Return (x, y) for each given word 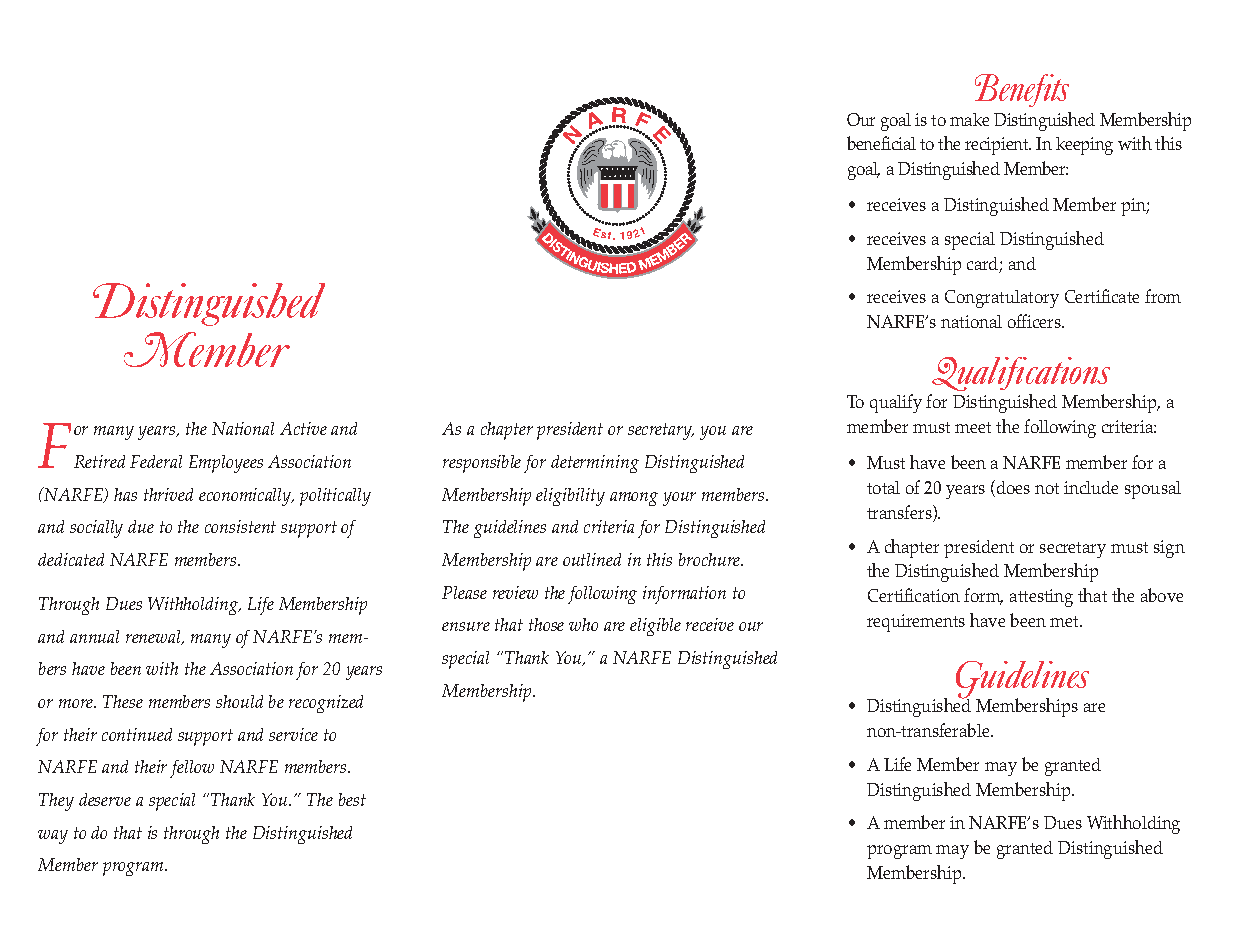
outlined (592, 559)
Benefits (1022, 90)
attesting (1041, 598)
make (969, 119)
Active (303, 428)
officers (1035, 321)
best (352, 799)
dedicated (71, 559)
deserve (105, 799)
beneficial (881, 143)
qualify (896, 403)
